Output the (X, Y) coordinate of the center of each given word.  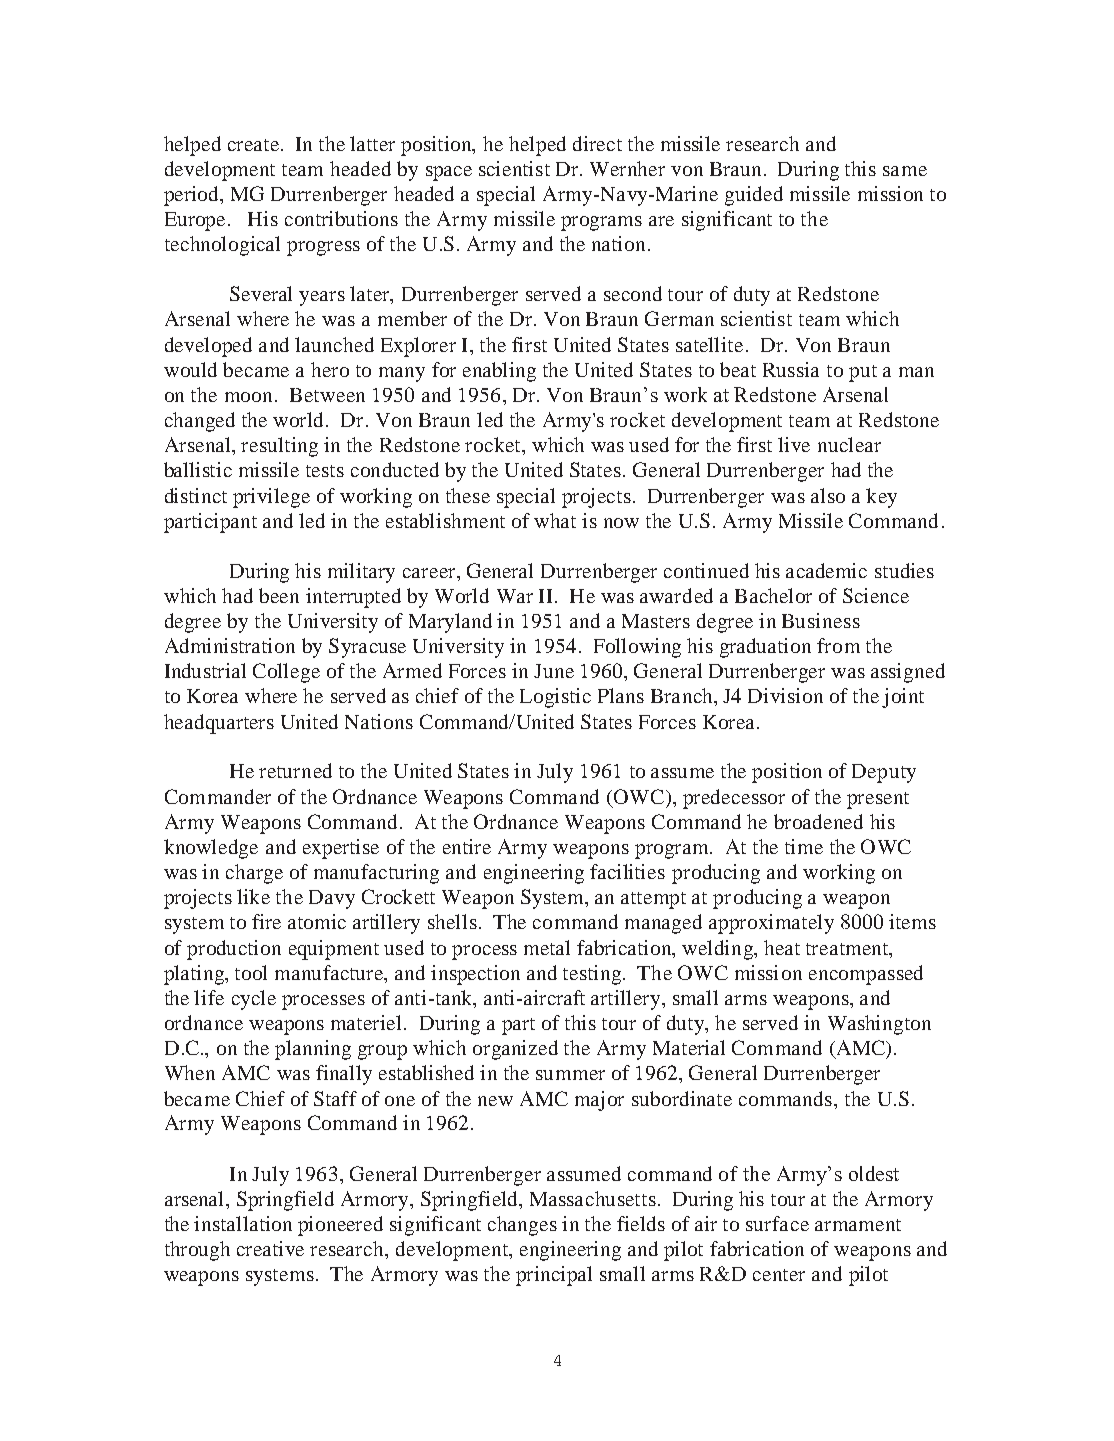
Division (785, 695)
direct (597, 143)
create (255, 145)
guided (754, 196)
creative (270, 1248)
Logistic (555, 698)
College (286, 673)
